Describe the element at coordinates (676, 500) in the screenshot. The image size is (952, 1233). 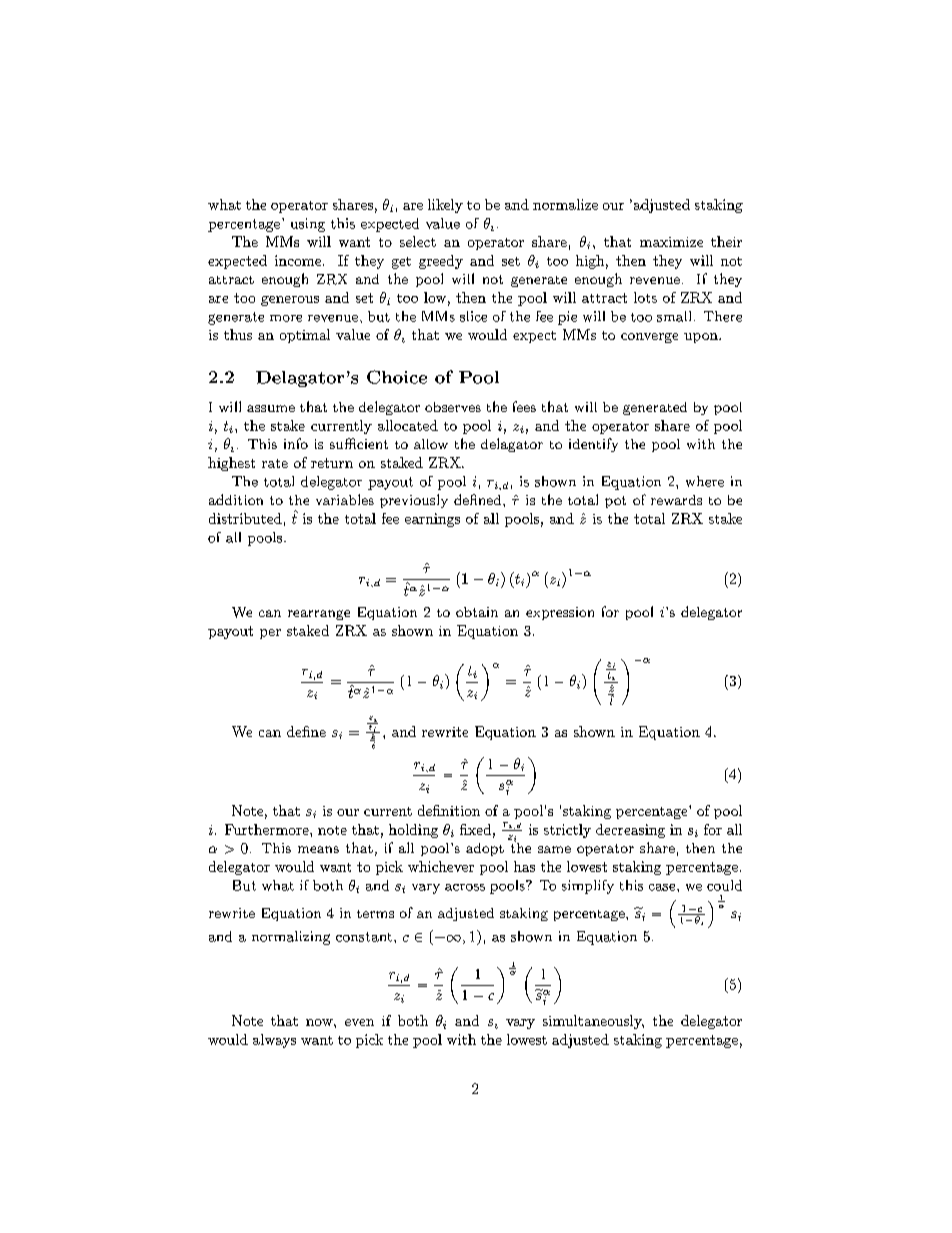
I see `rewards` at that location.
